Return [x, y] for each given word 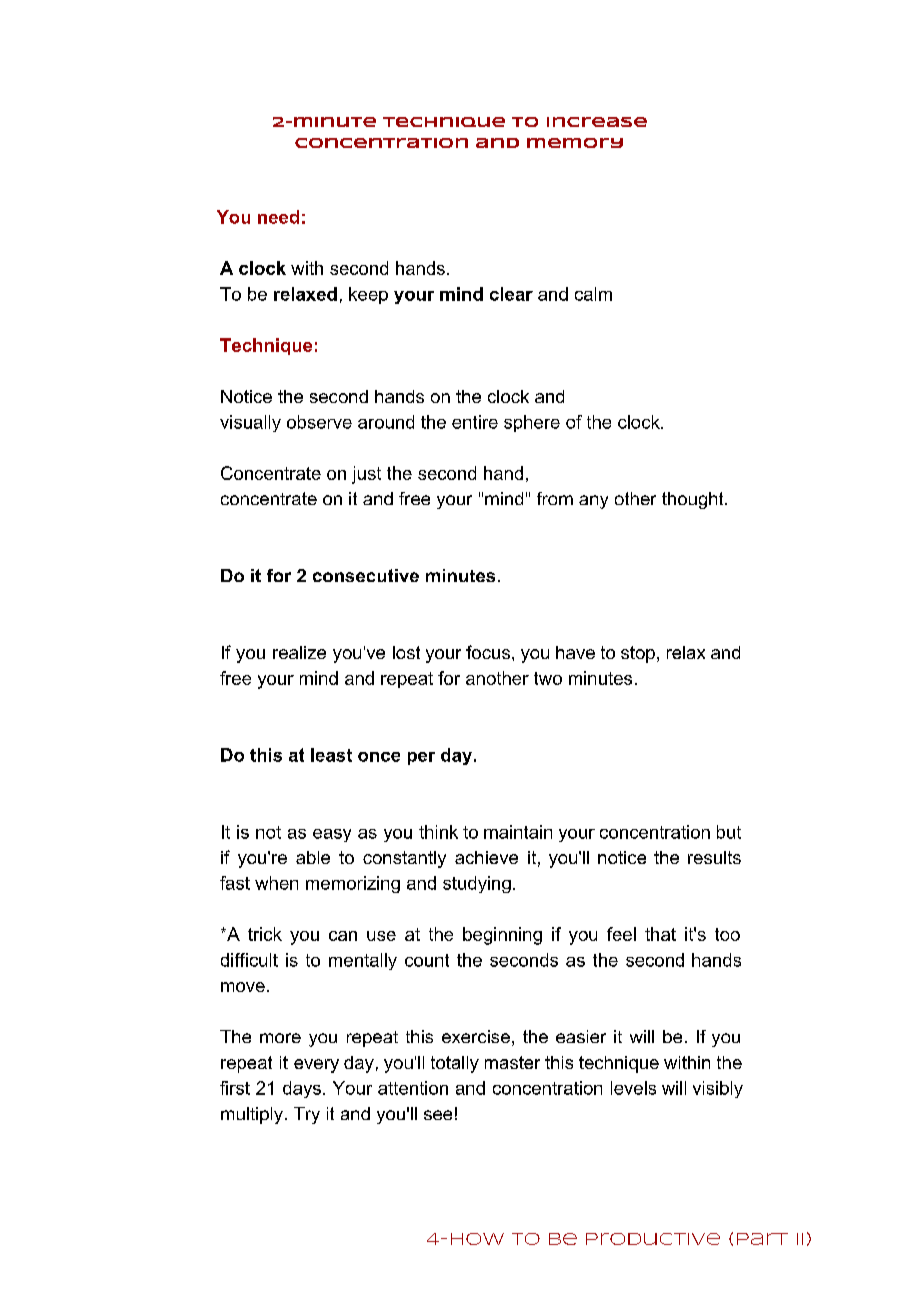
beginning [502, 936]
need [278, 217]
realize [299, 652]
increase [597, 122]
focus [488, 652]
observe [319, 422]
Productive [653, 1239]
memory [575, 143]
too [727, 934]
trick [265, 934]
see [438, 1115]
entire [475, 422]
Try [307, 1115]
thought [694, 500]
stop [638, 654]
